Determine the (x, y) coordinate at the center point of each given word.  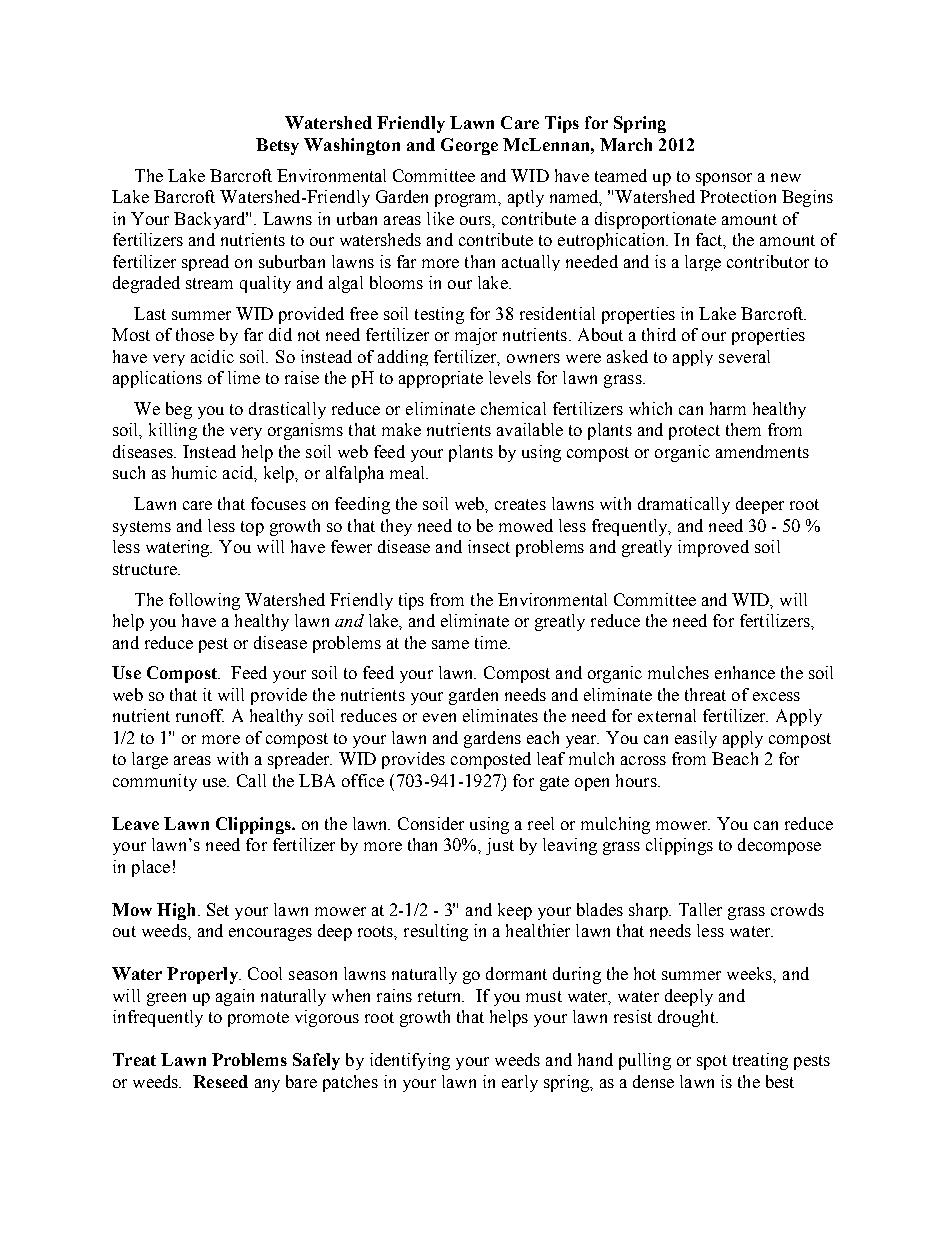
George (469, 146)
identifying (410, 1061)
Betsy (277, 146)
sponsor (724, 179)
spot (712, 1062)
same (450, 644)
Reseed (220, 1081)
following (204, 601)
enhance (745, 672)
